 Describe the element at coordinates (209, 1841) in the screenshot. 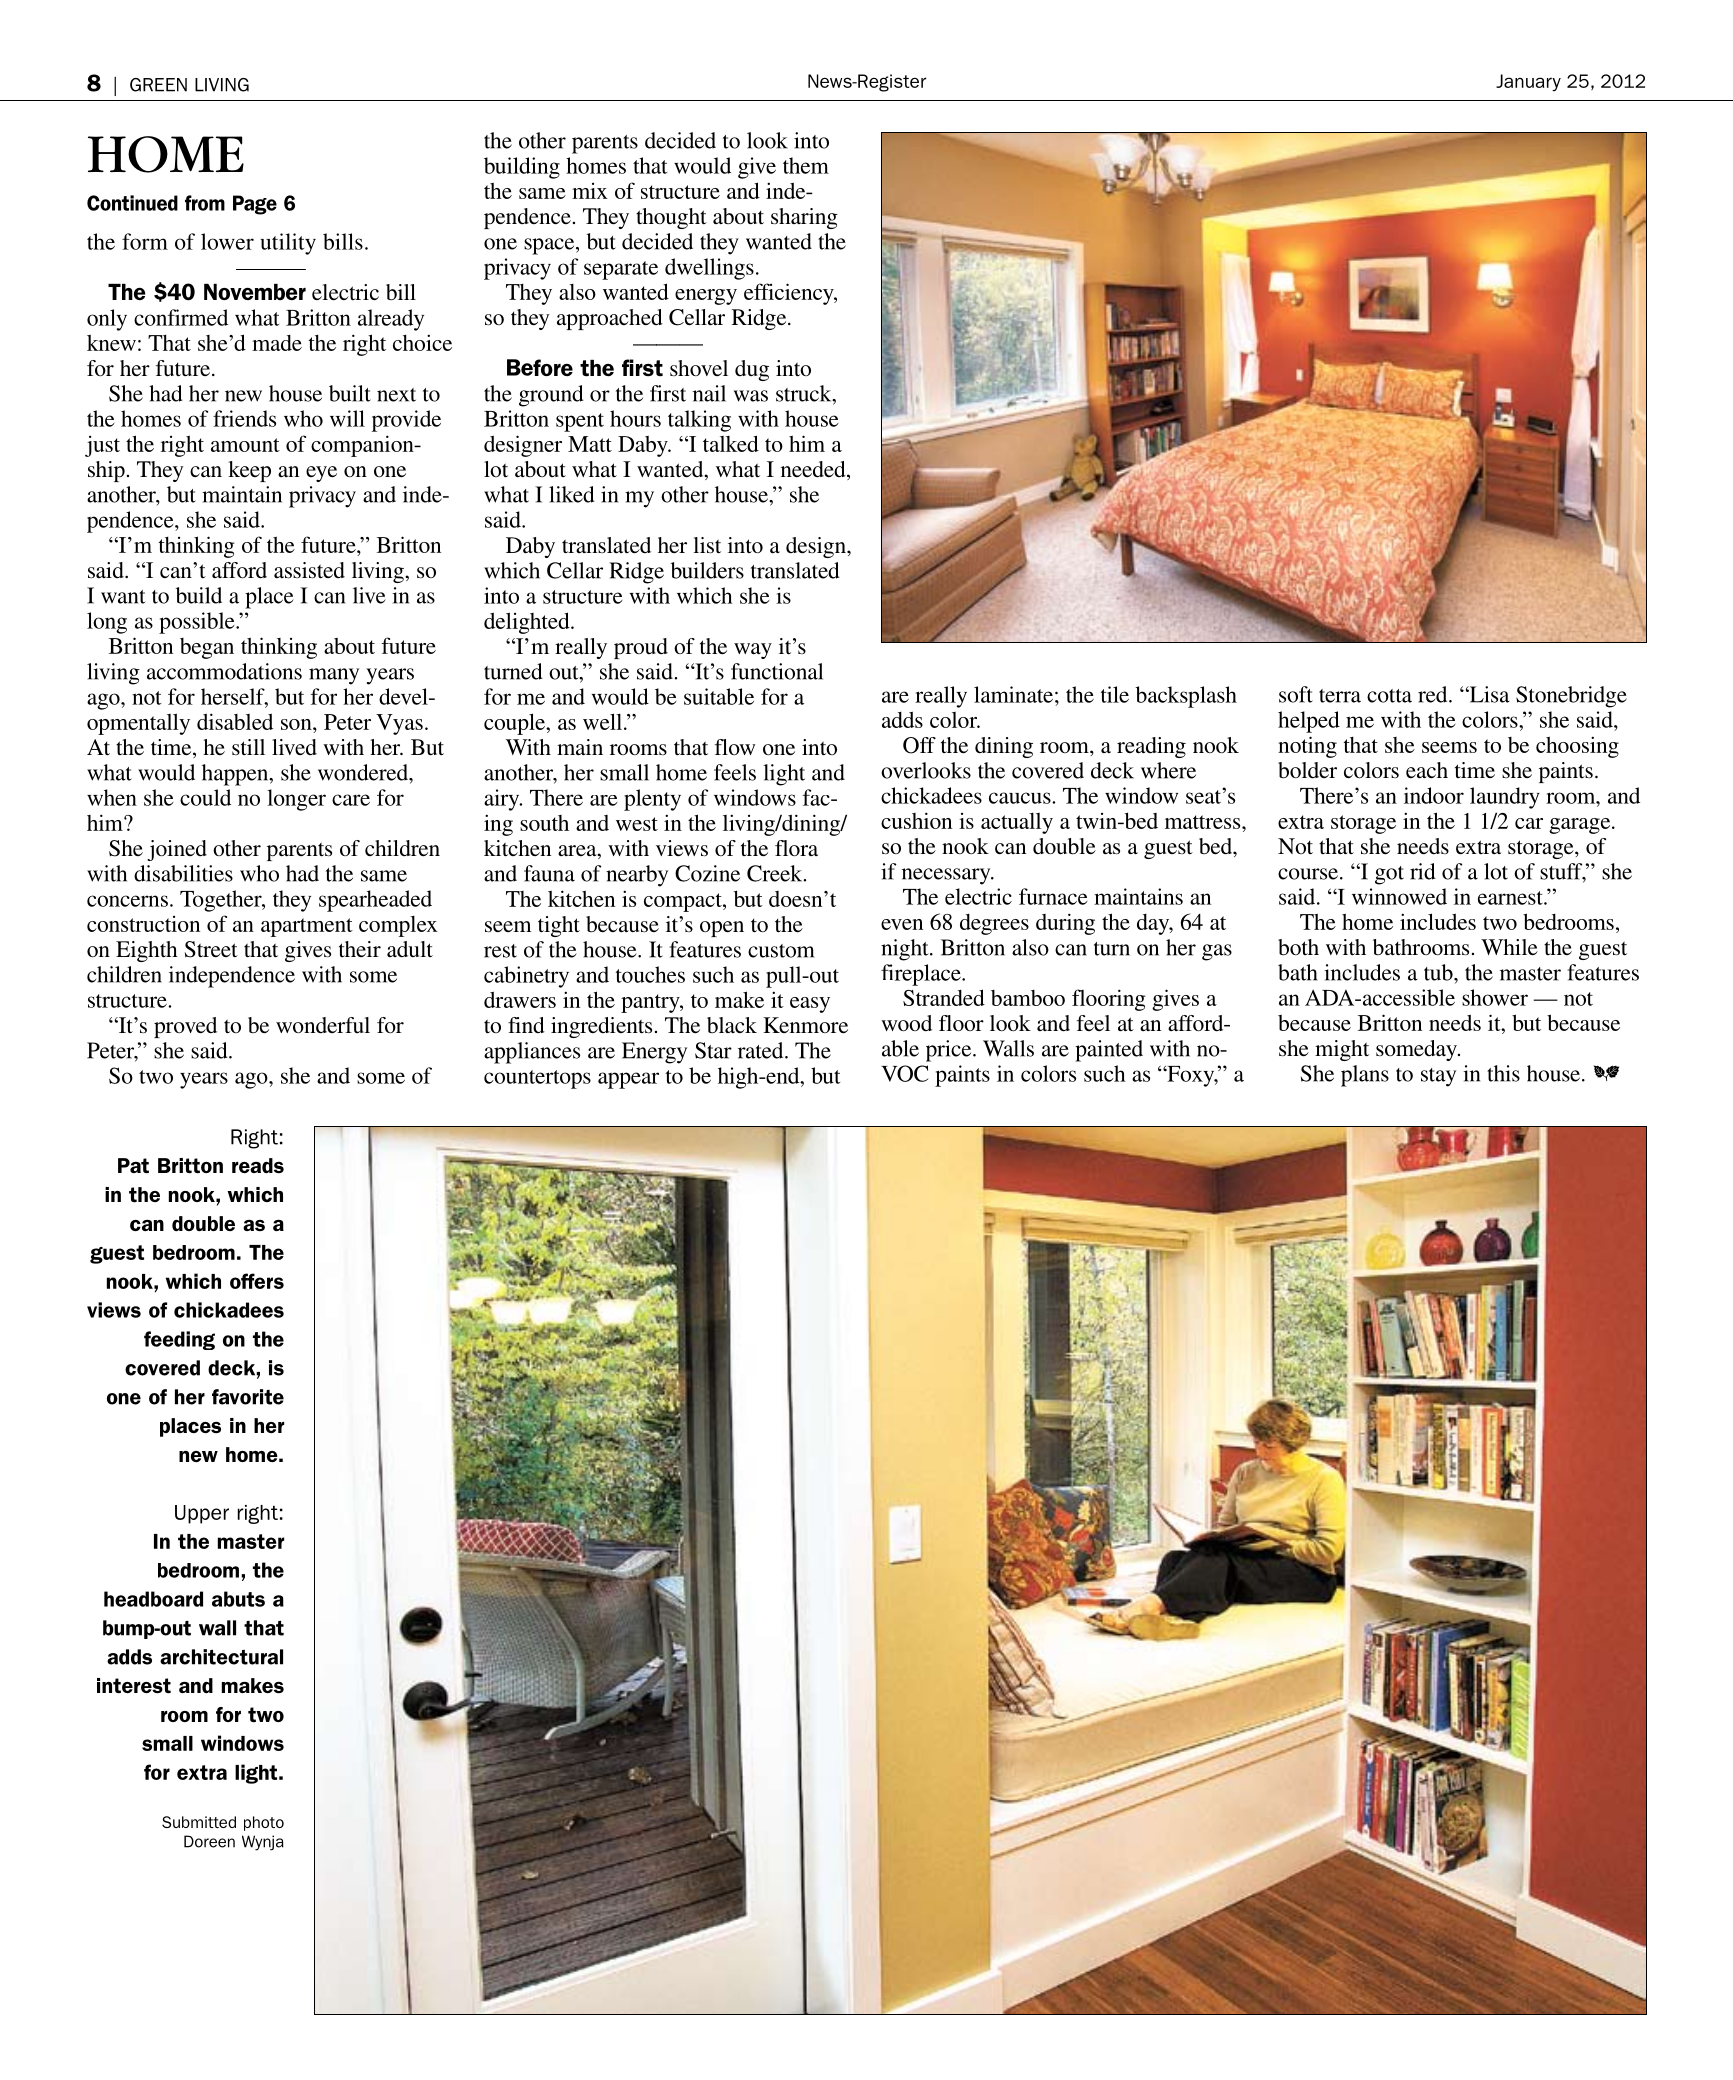

I see `Doreen` at that location.
